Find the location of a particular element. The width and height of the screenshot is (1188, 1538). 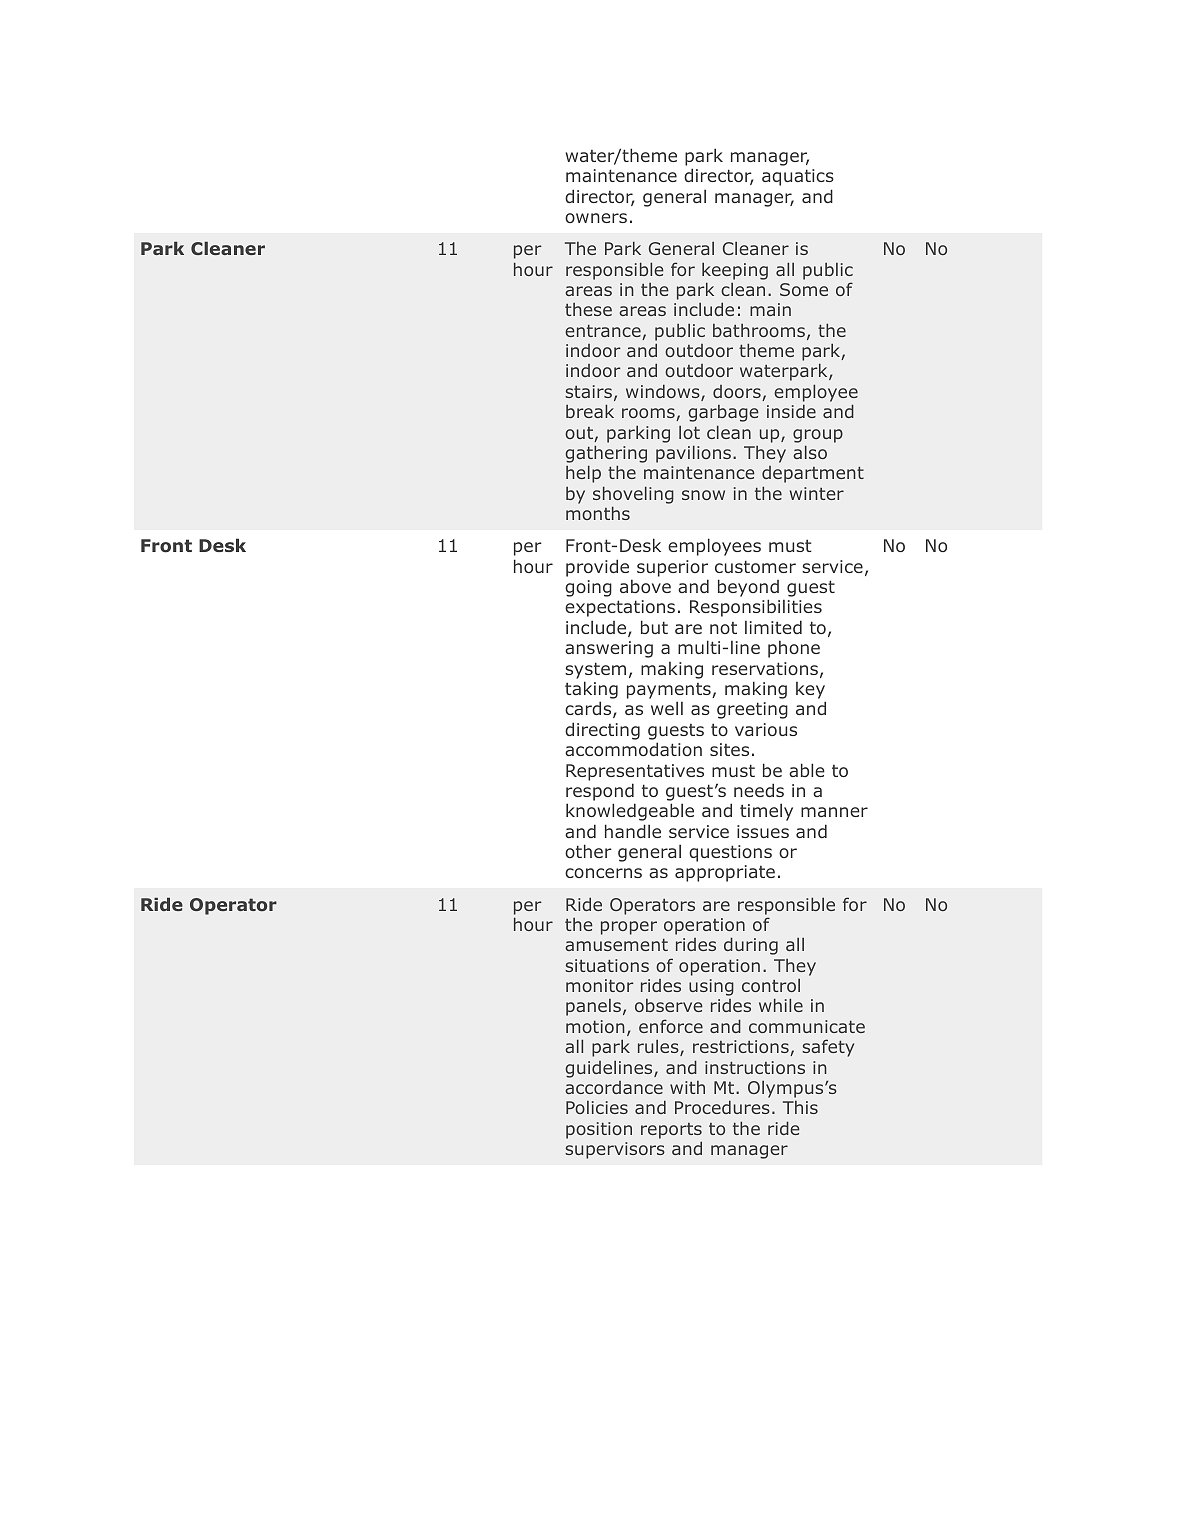

winter is located at coordinates (817, 493).
